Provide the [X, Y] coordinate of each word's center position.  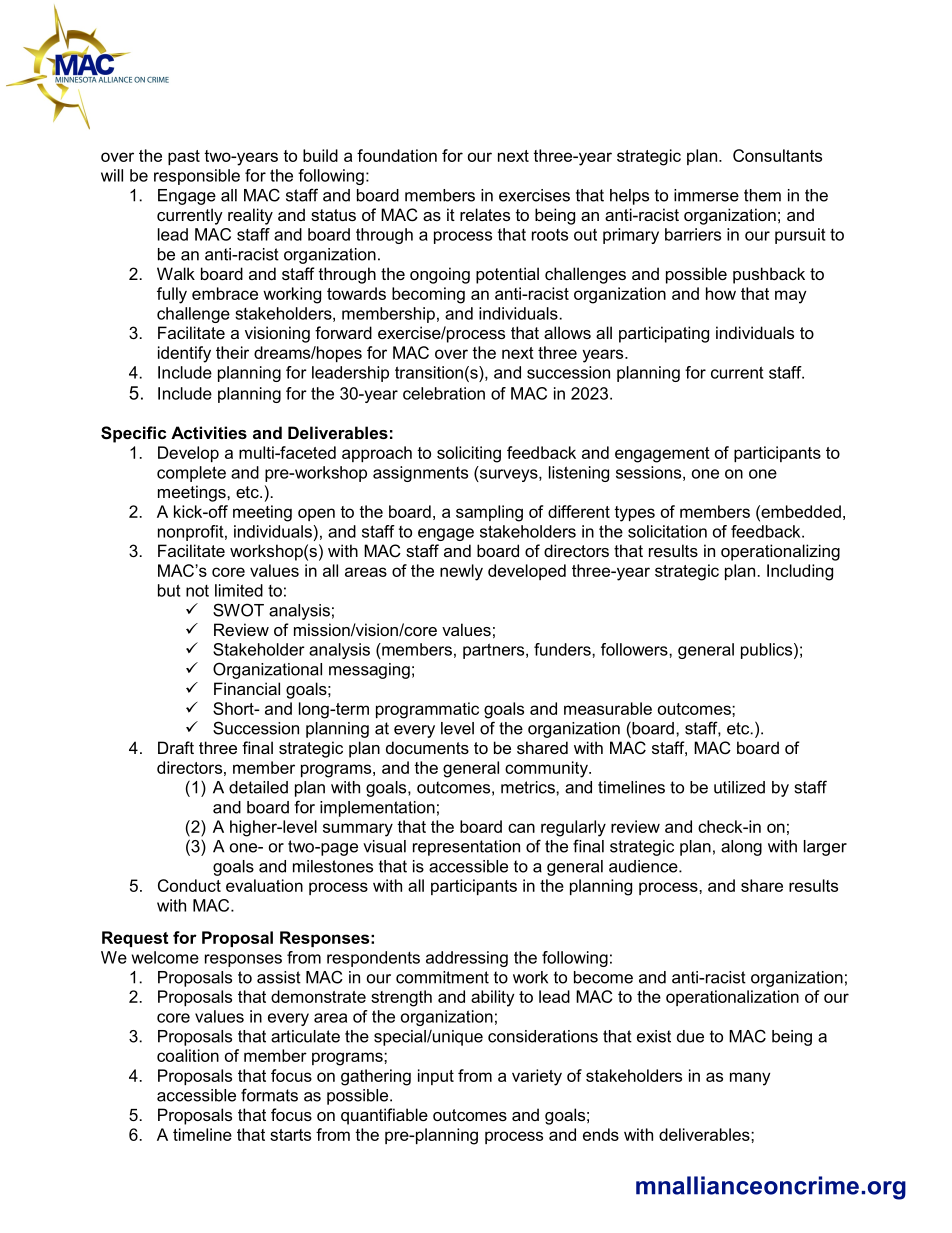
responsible [197, 177]
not [197, 591]
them [762, 195]
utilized [739, 787]
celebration [444, 393]
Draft [176, 747]
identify [184, 354]
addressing [467, 959]
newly [461, 572]
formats [269, 1095]
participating [664, 334]
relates [485, 214]
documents [427, 747]
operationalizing [780, 552]
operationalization [732, 998]
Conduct [189, 885]
